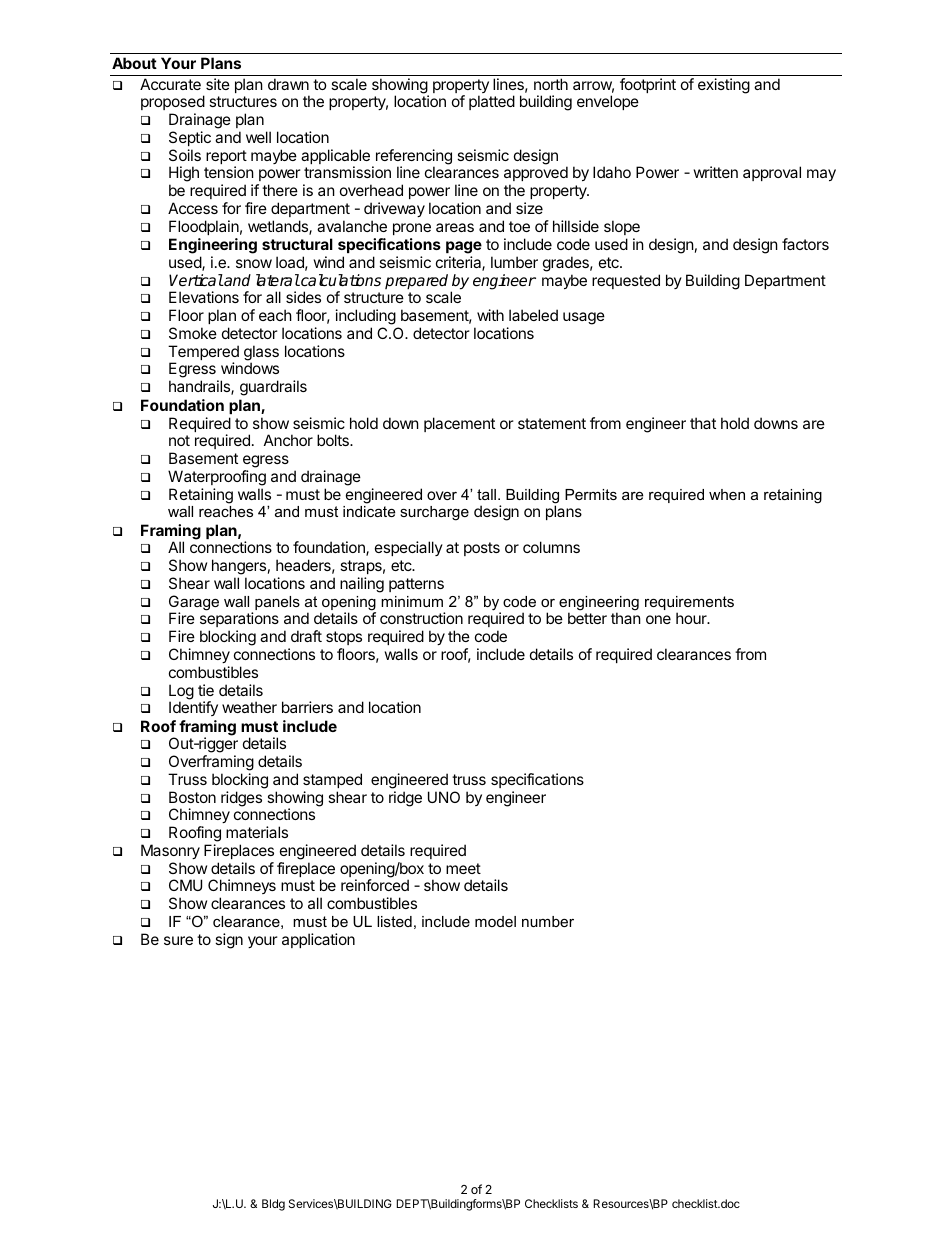 The width and height of the screenshot is (952, 1233). What do you see at coordinates (459, 424) in the screenshot?
I see `placement` at bounding box center [459, 424].
